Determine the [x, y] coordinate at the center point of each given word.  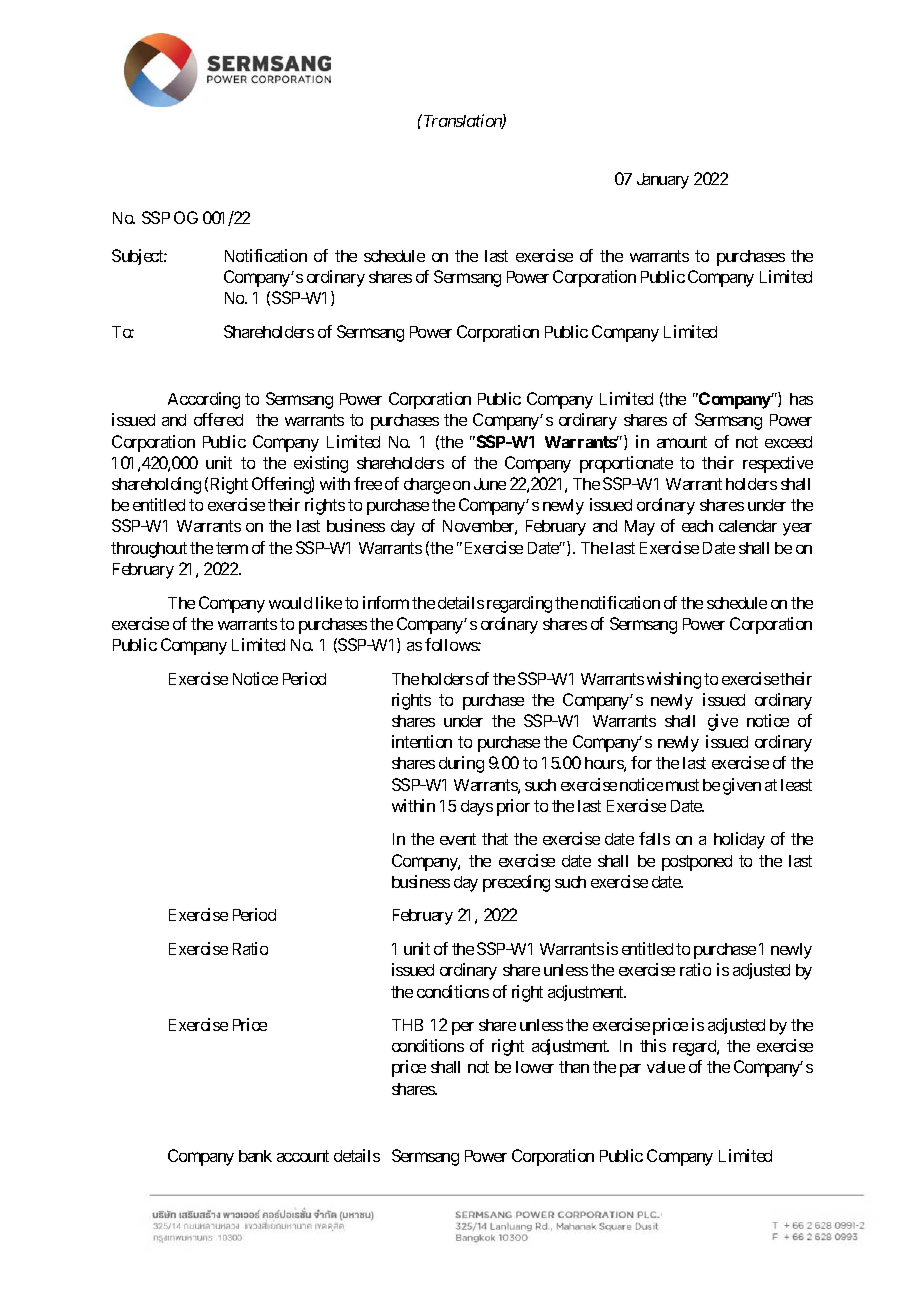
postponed [697, 863]
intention [422, 741]
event [458, 839]
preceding [516, 883]
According [204, 400]
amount [682, 442]
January [663, 181]
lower [535, 1067]
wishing [674, 680]
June [490, 484]
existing [321, 464]
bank [255, 1156]
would [290, 603]
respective [778, 464]
